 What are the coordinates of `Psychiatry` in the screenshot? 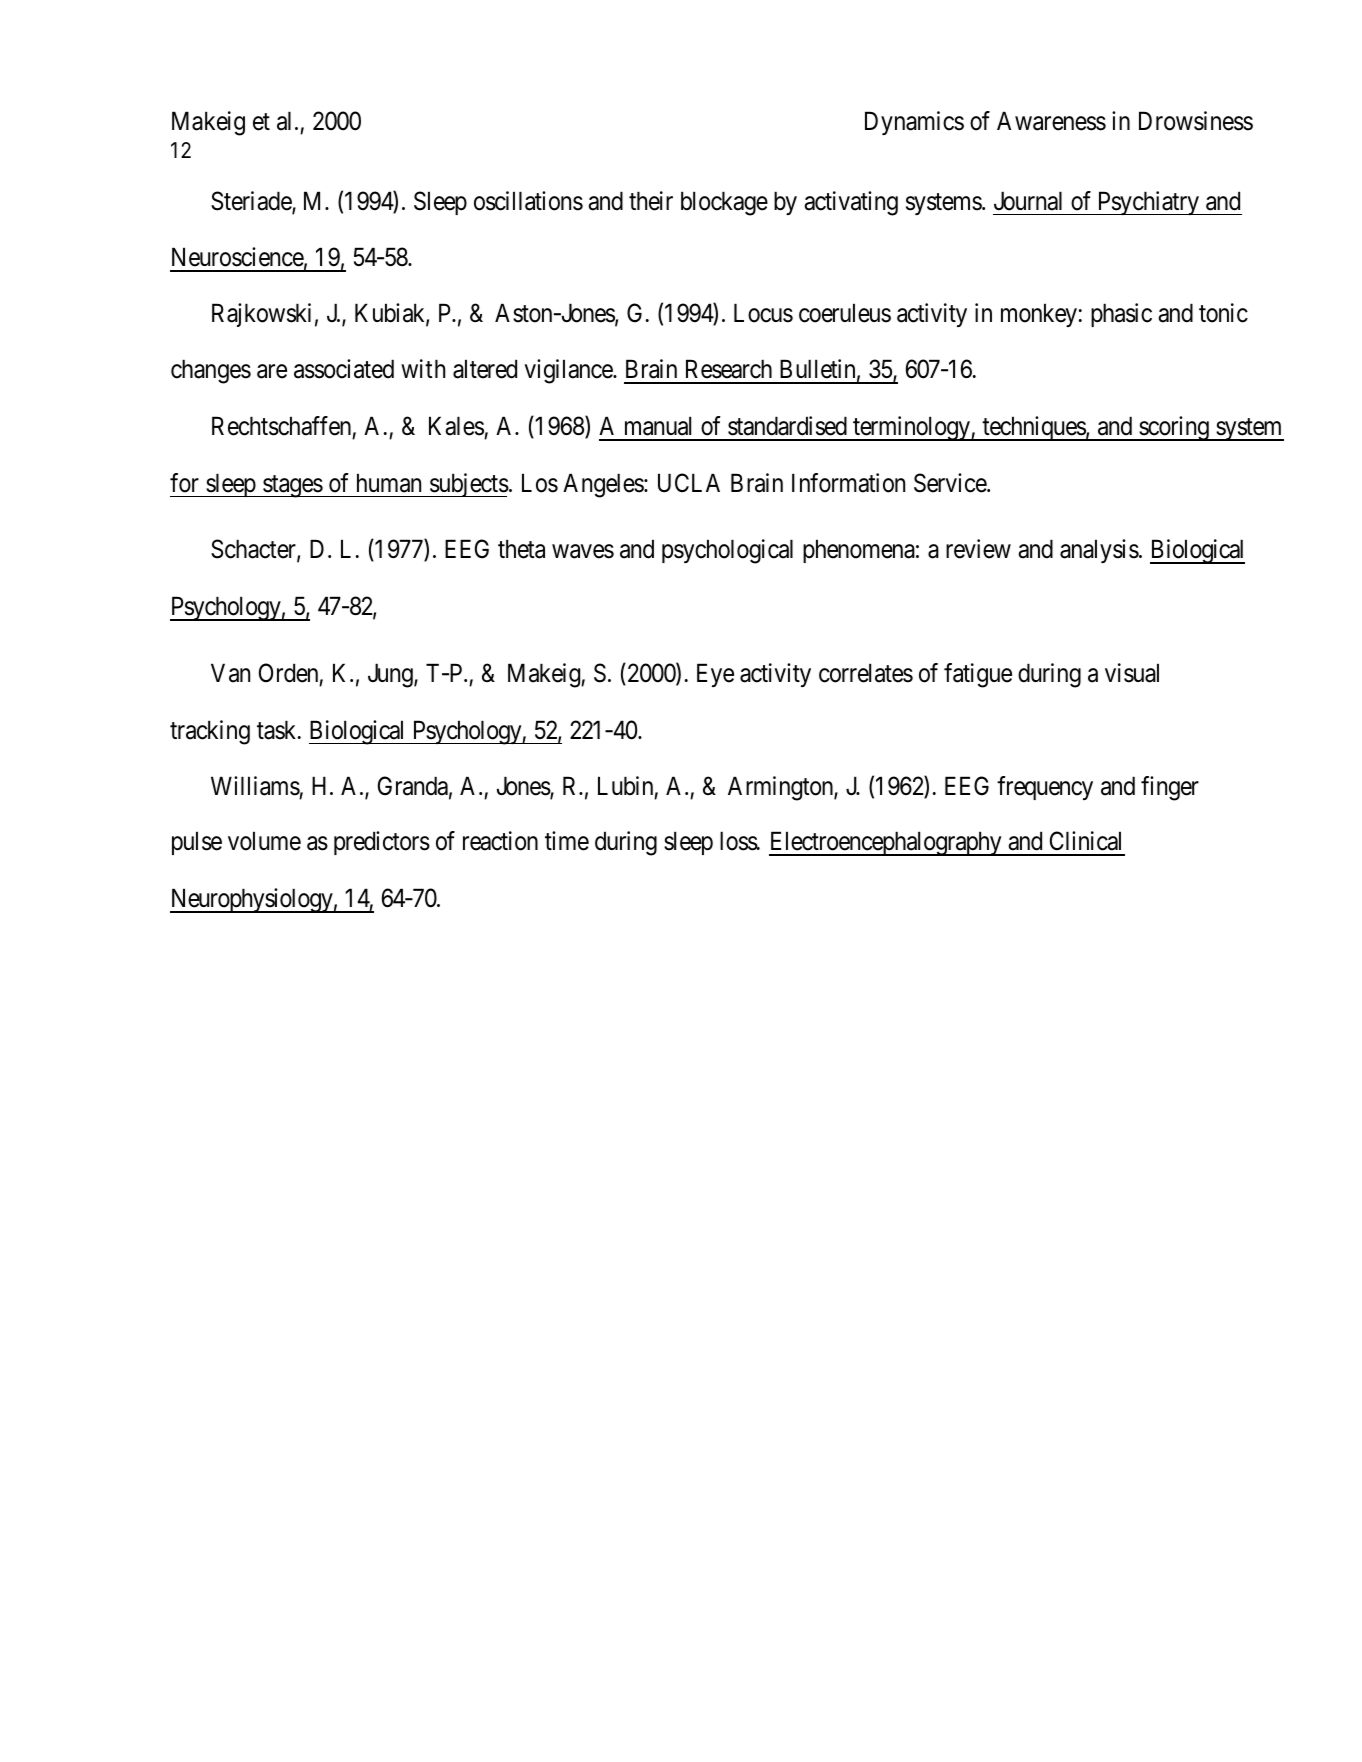 It's located at (1148, 203).
